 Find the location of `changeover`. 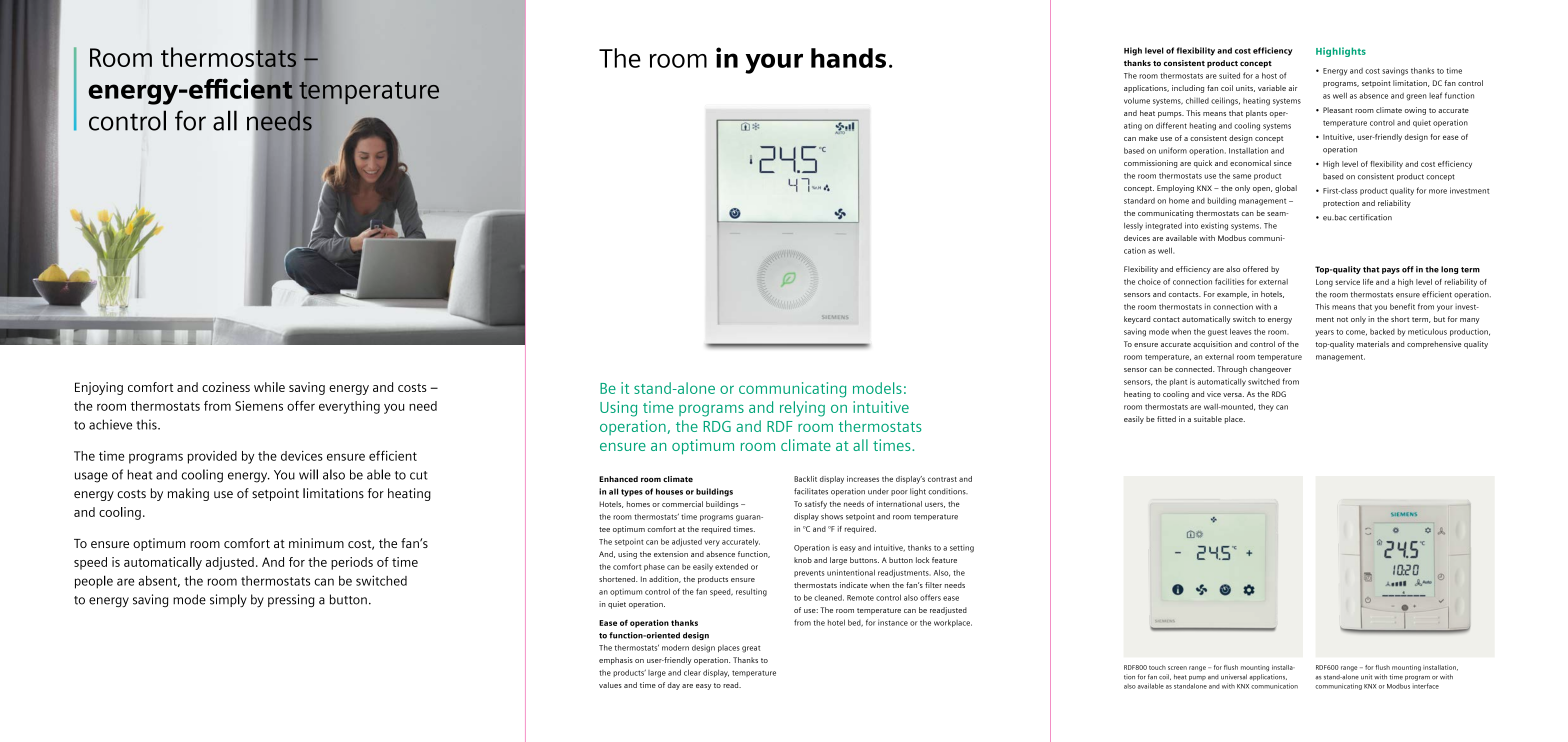

changeover is located at coordinates (1270, 370).
